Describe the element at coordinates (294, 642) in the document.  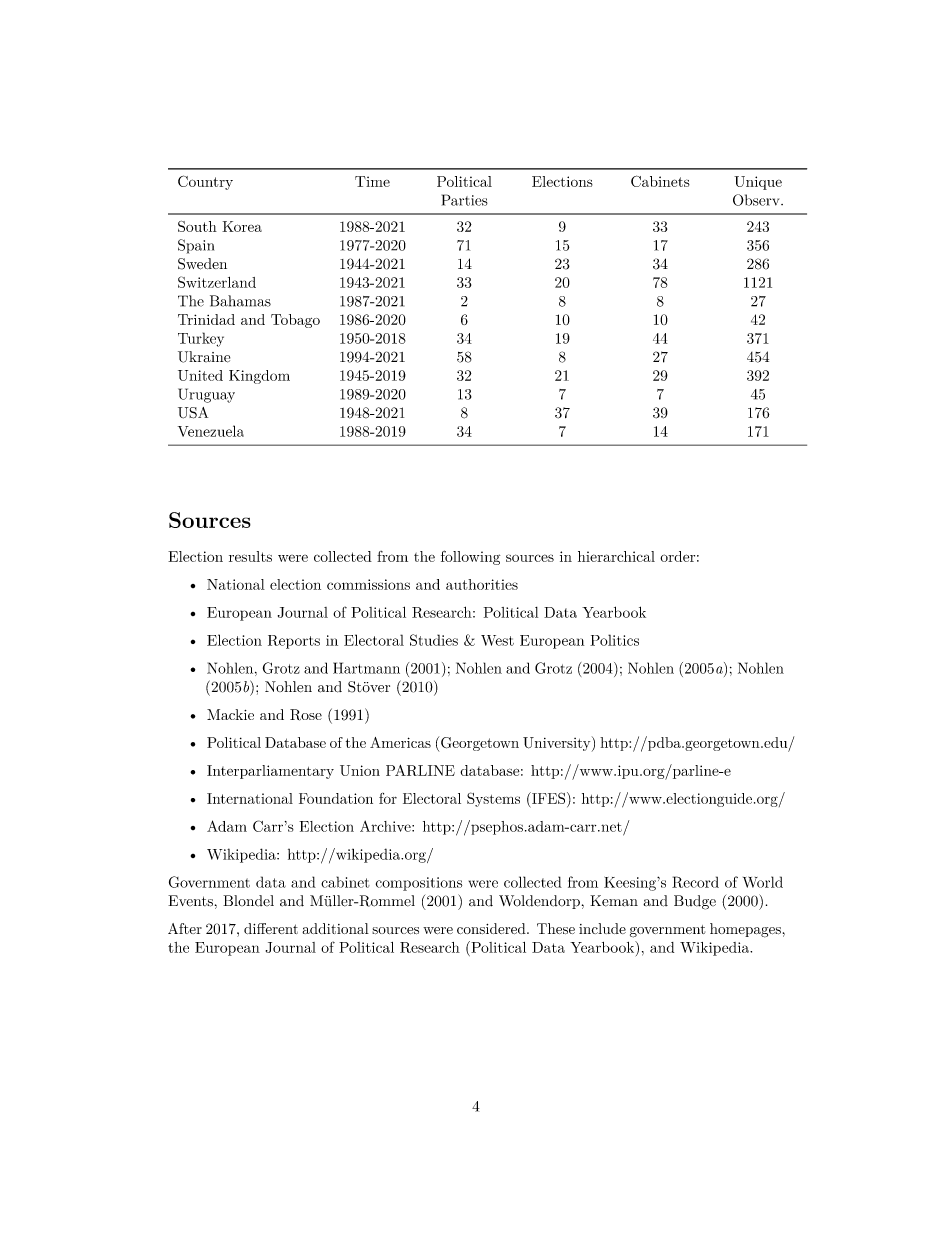
I see `Reports` at that location.
